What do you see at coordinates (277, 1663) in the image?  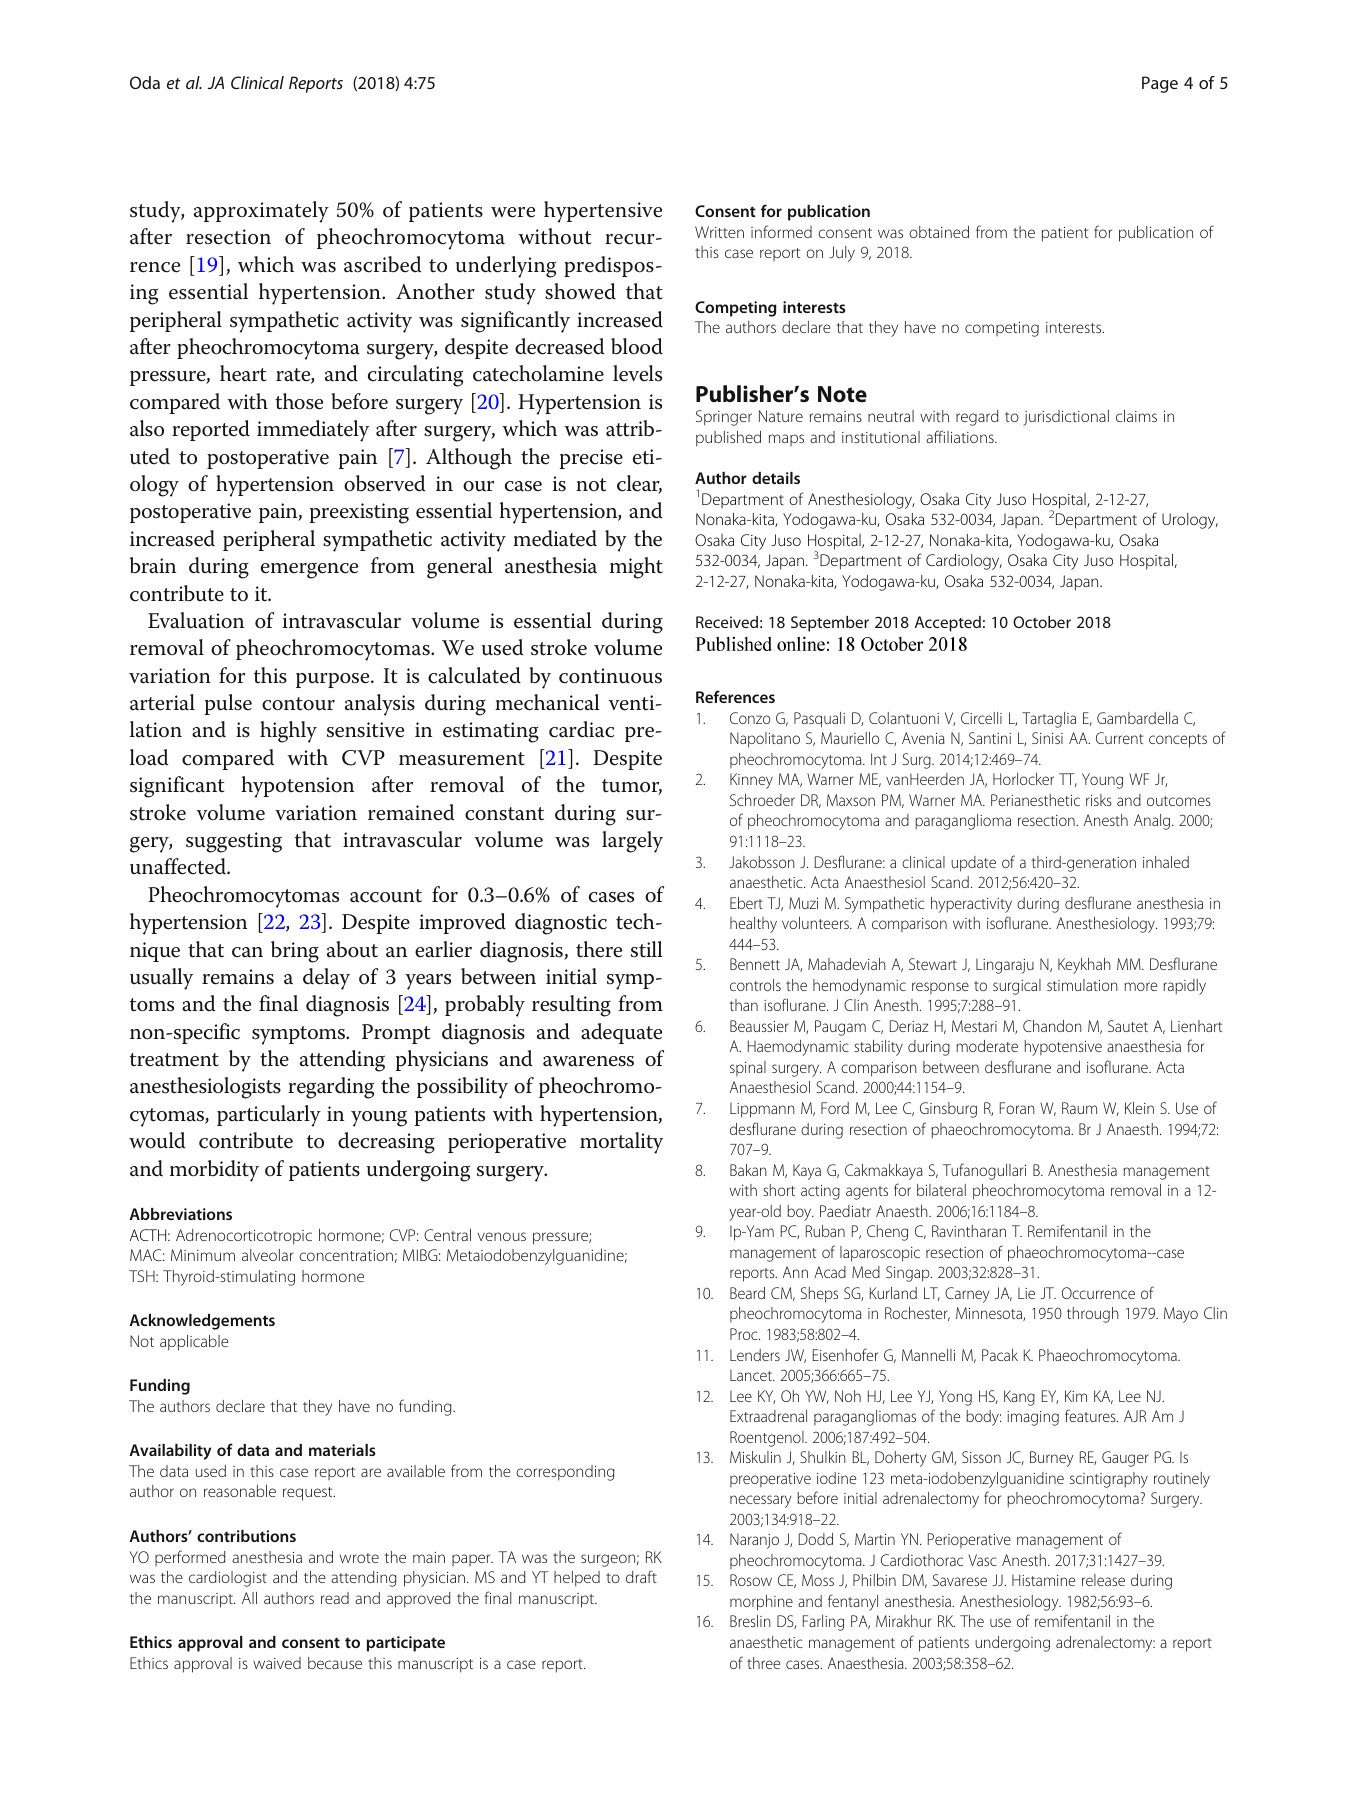 I see `waived` at bounding box center [277, 1663].
